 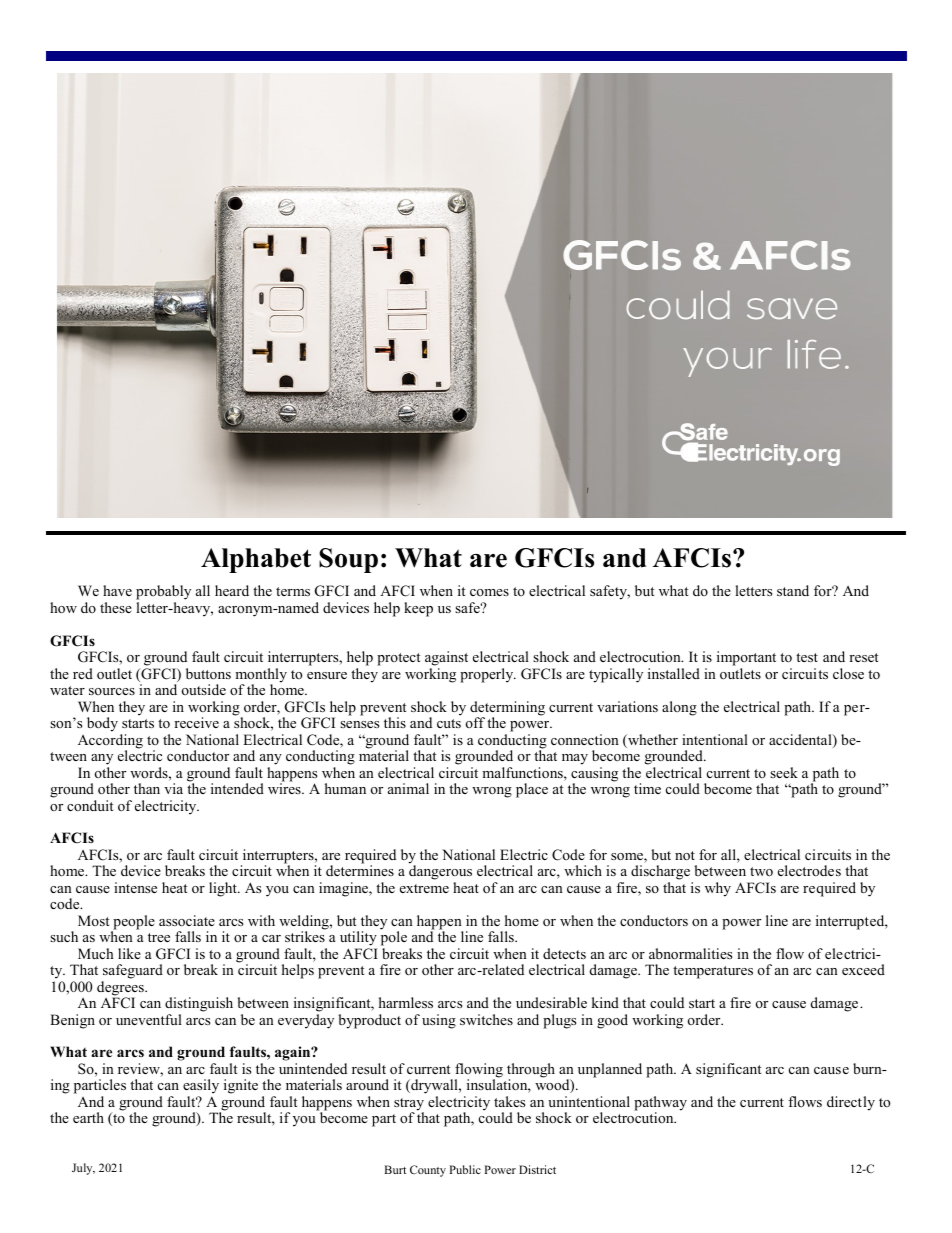 I want to click on receive, so click(x=196, y=722).
